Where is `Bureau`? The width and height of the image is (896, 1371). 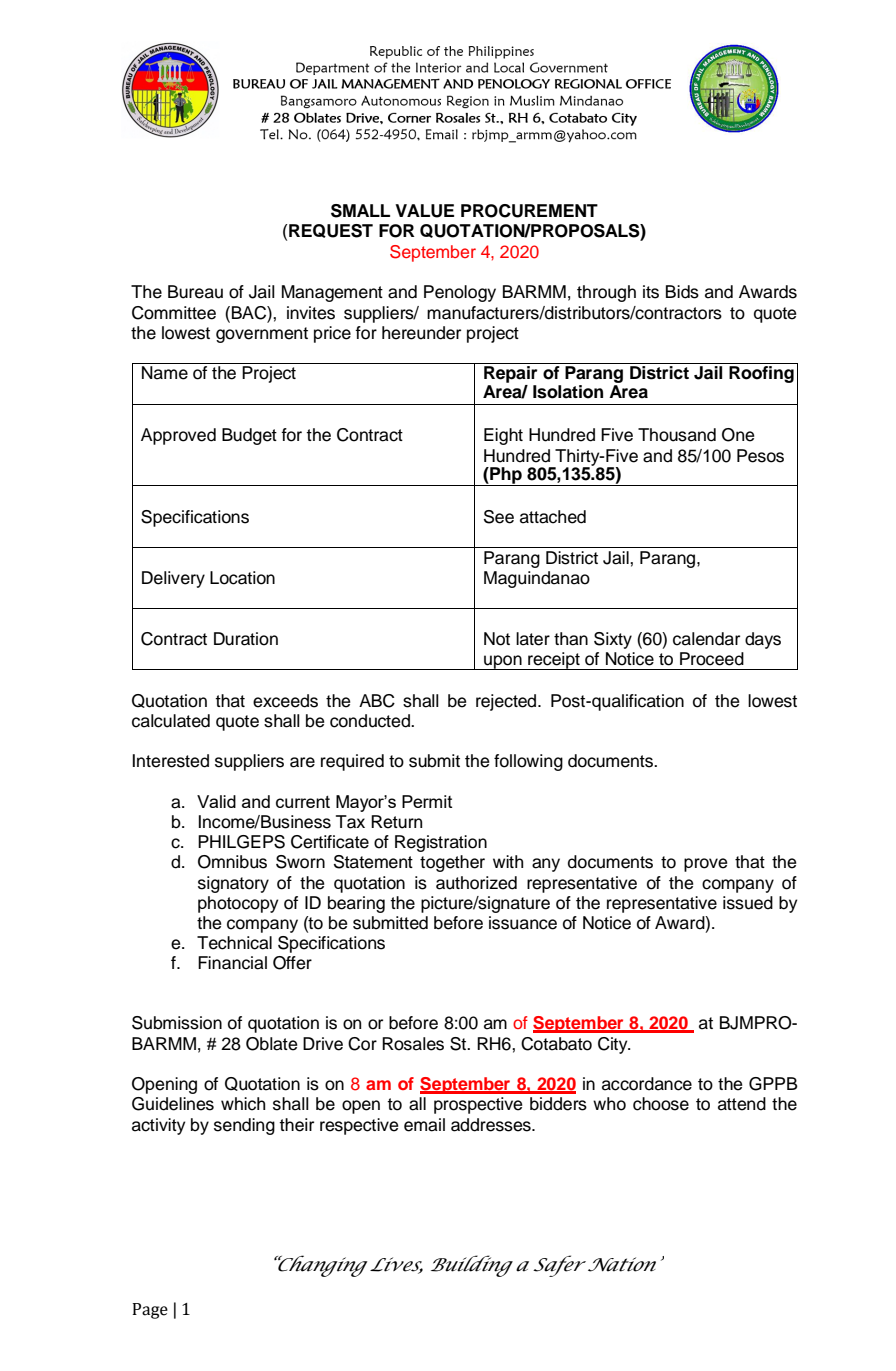 Bureau is located at coordinates (195, 292).
